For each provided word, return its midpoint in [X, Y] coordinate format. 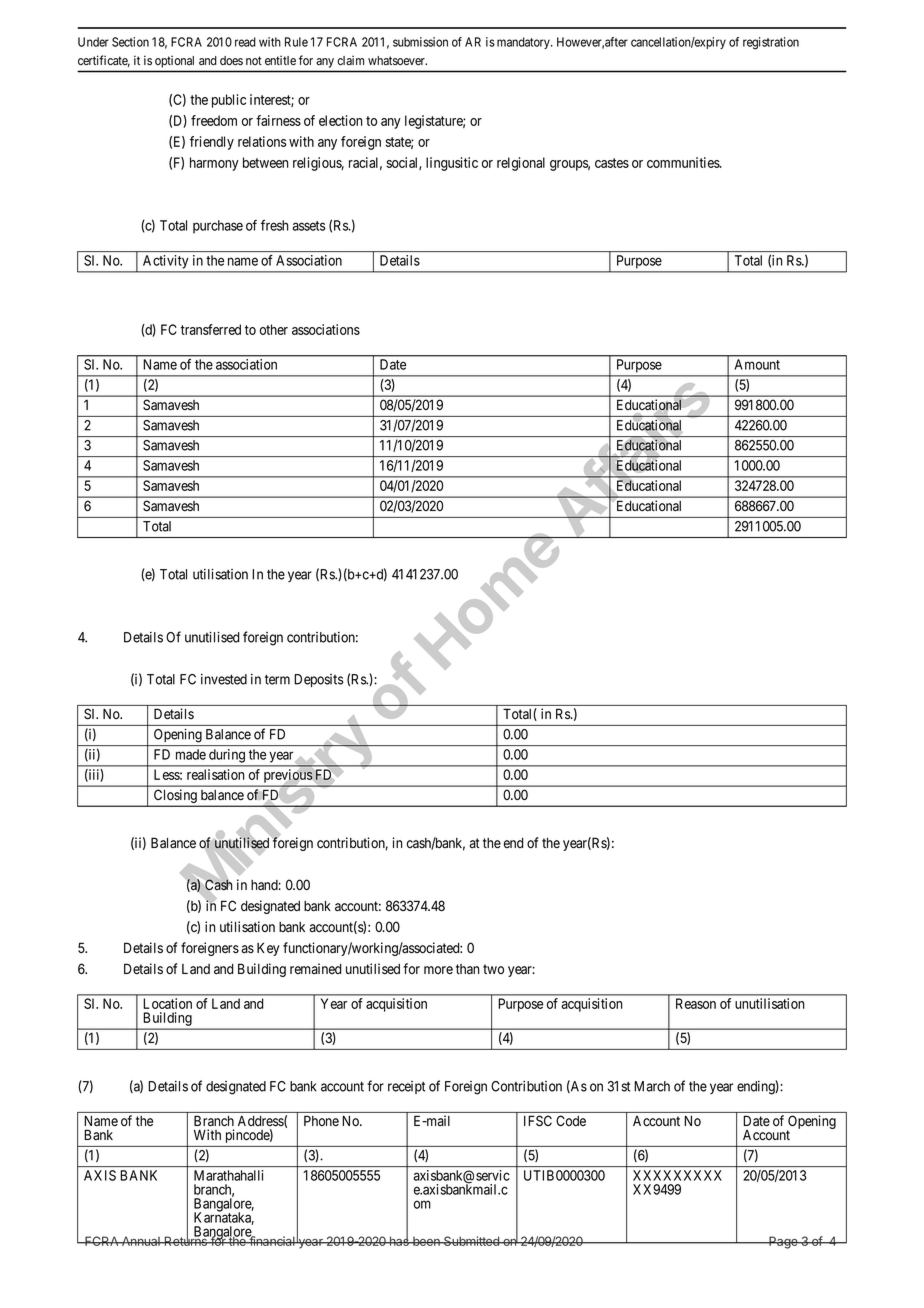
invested [224, 679]
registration [771, 43]
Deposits [318, 680]
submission [420, 42]
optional [174, 62]
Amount [757, 364]
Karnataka [224, 1218]
